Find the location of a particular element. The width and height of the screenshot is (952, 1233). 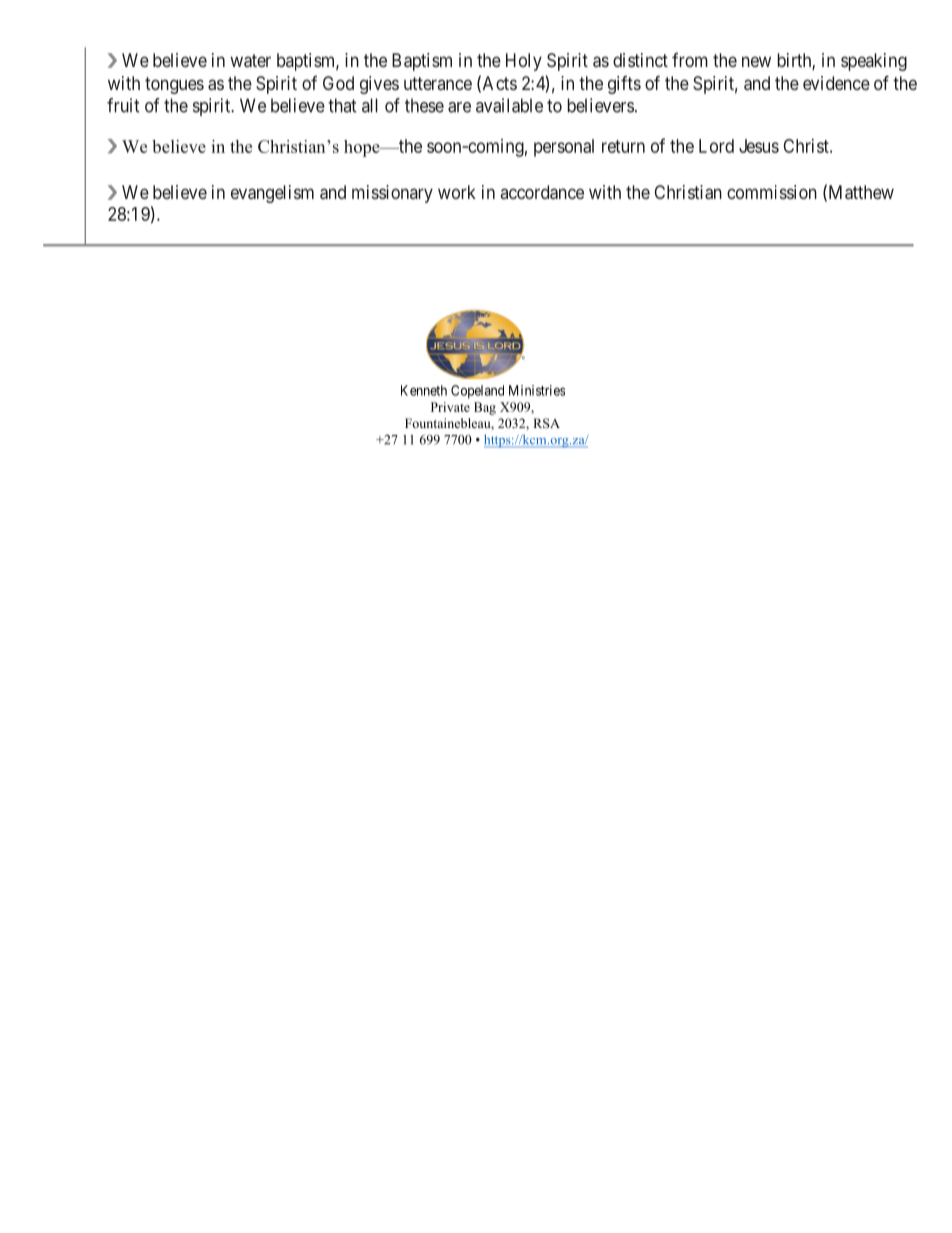

evangelism is located at coordinates (272, 194).
